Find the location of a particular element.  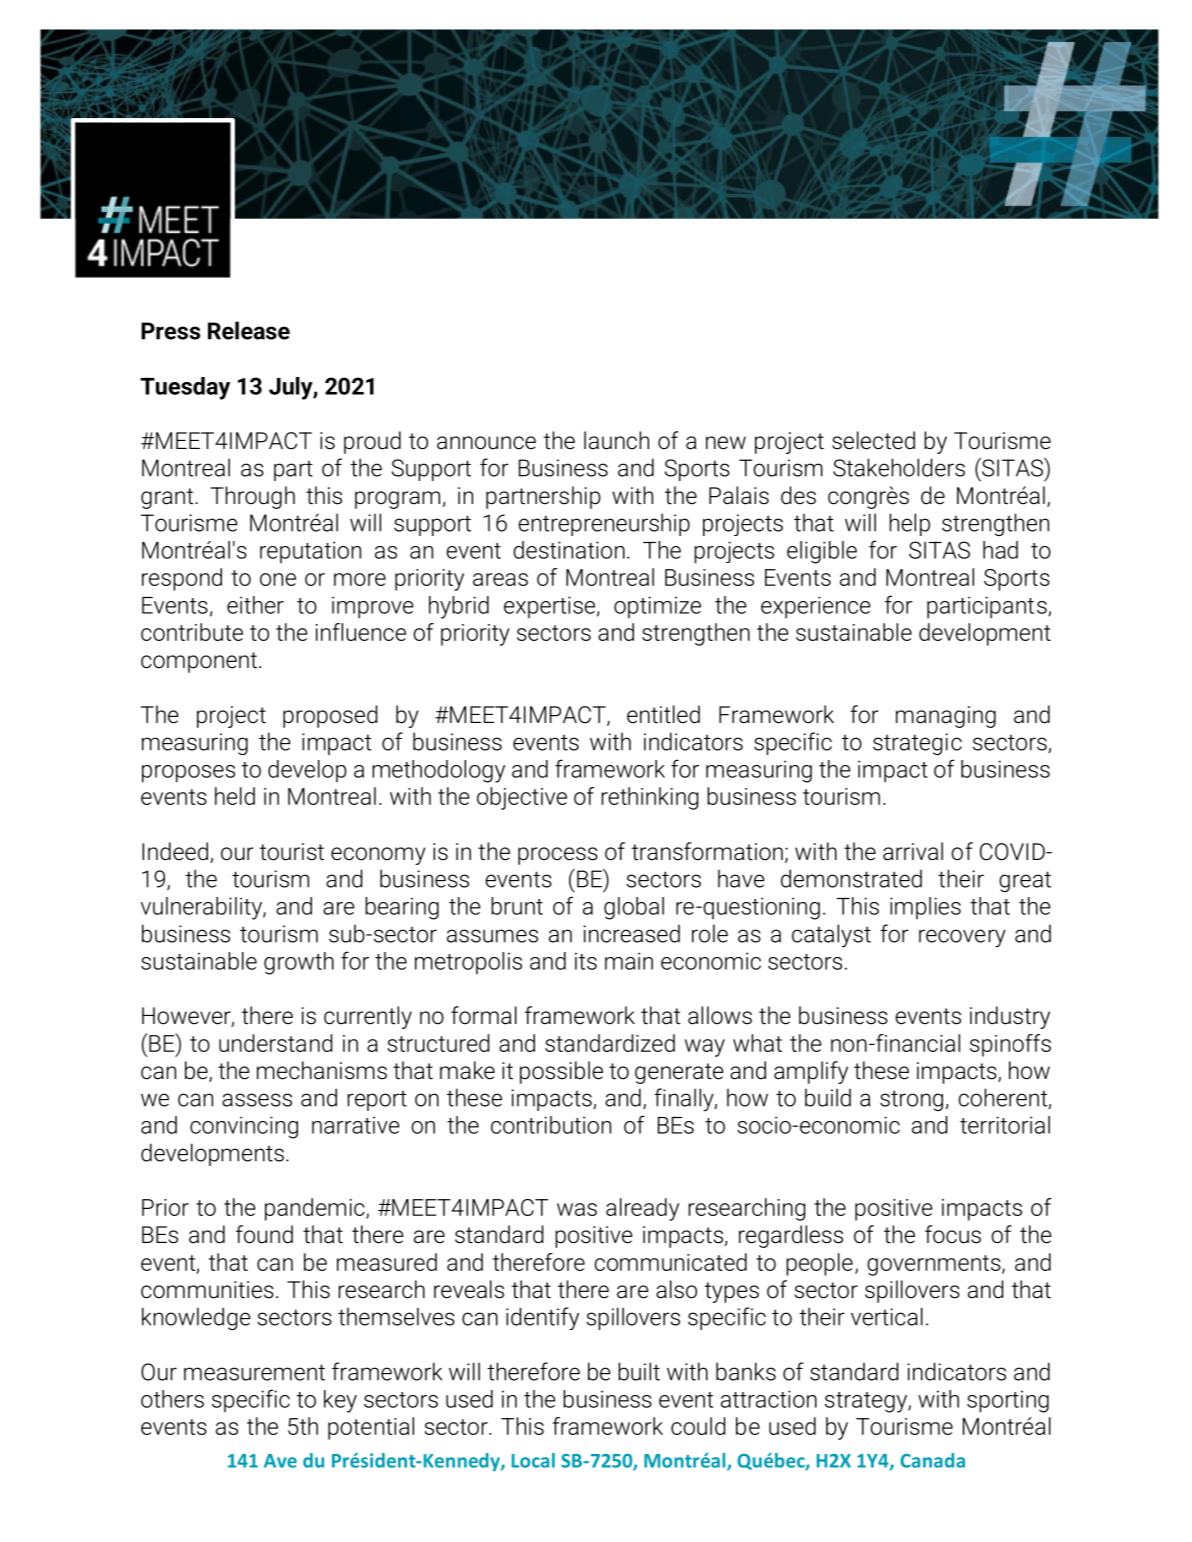

strategic is located at coordinates (917, 744).
